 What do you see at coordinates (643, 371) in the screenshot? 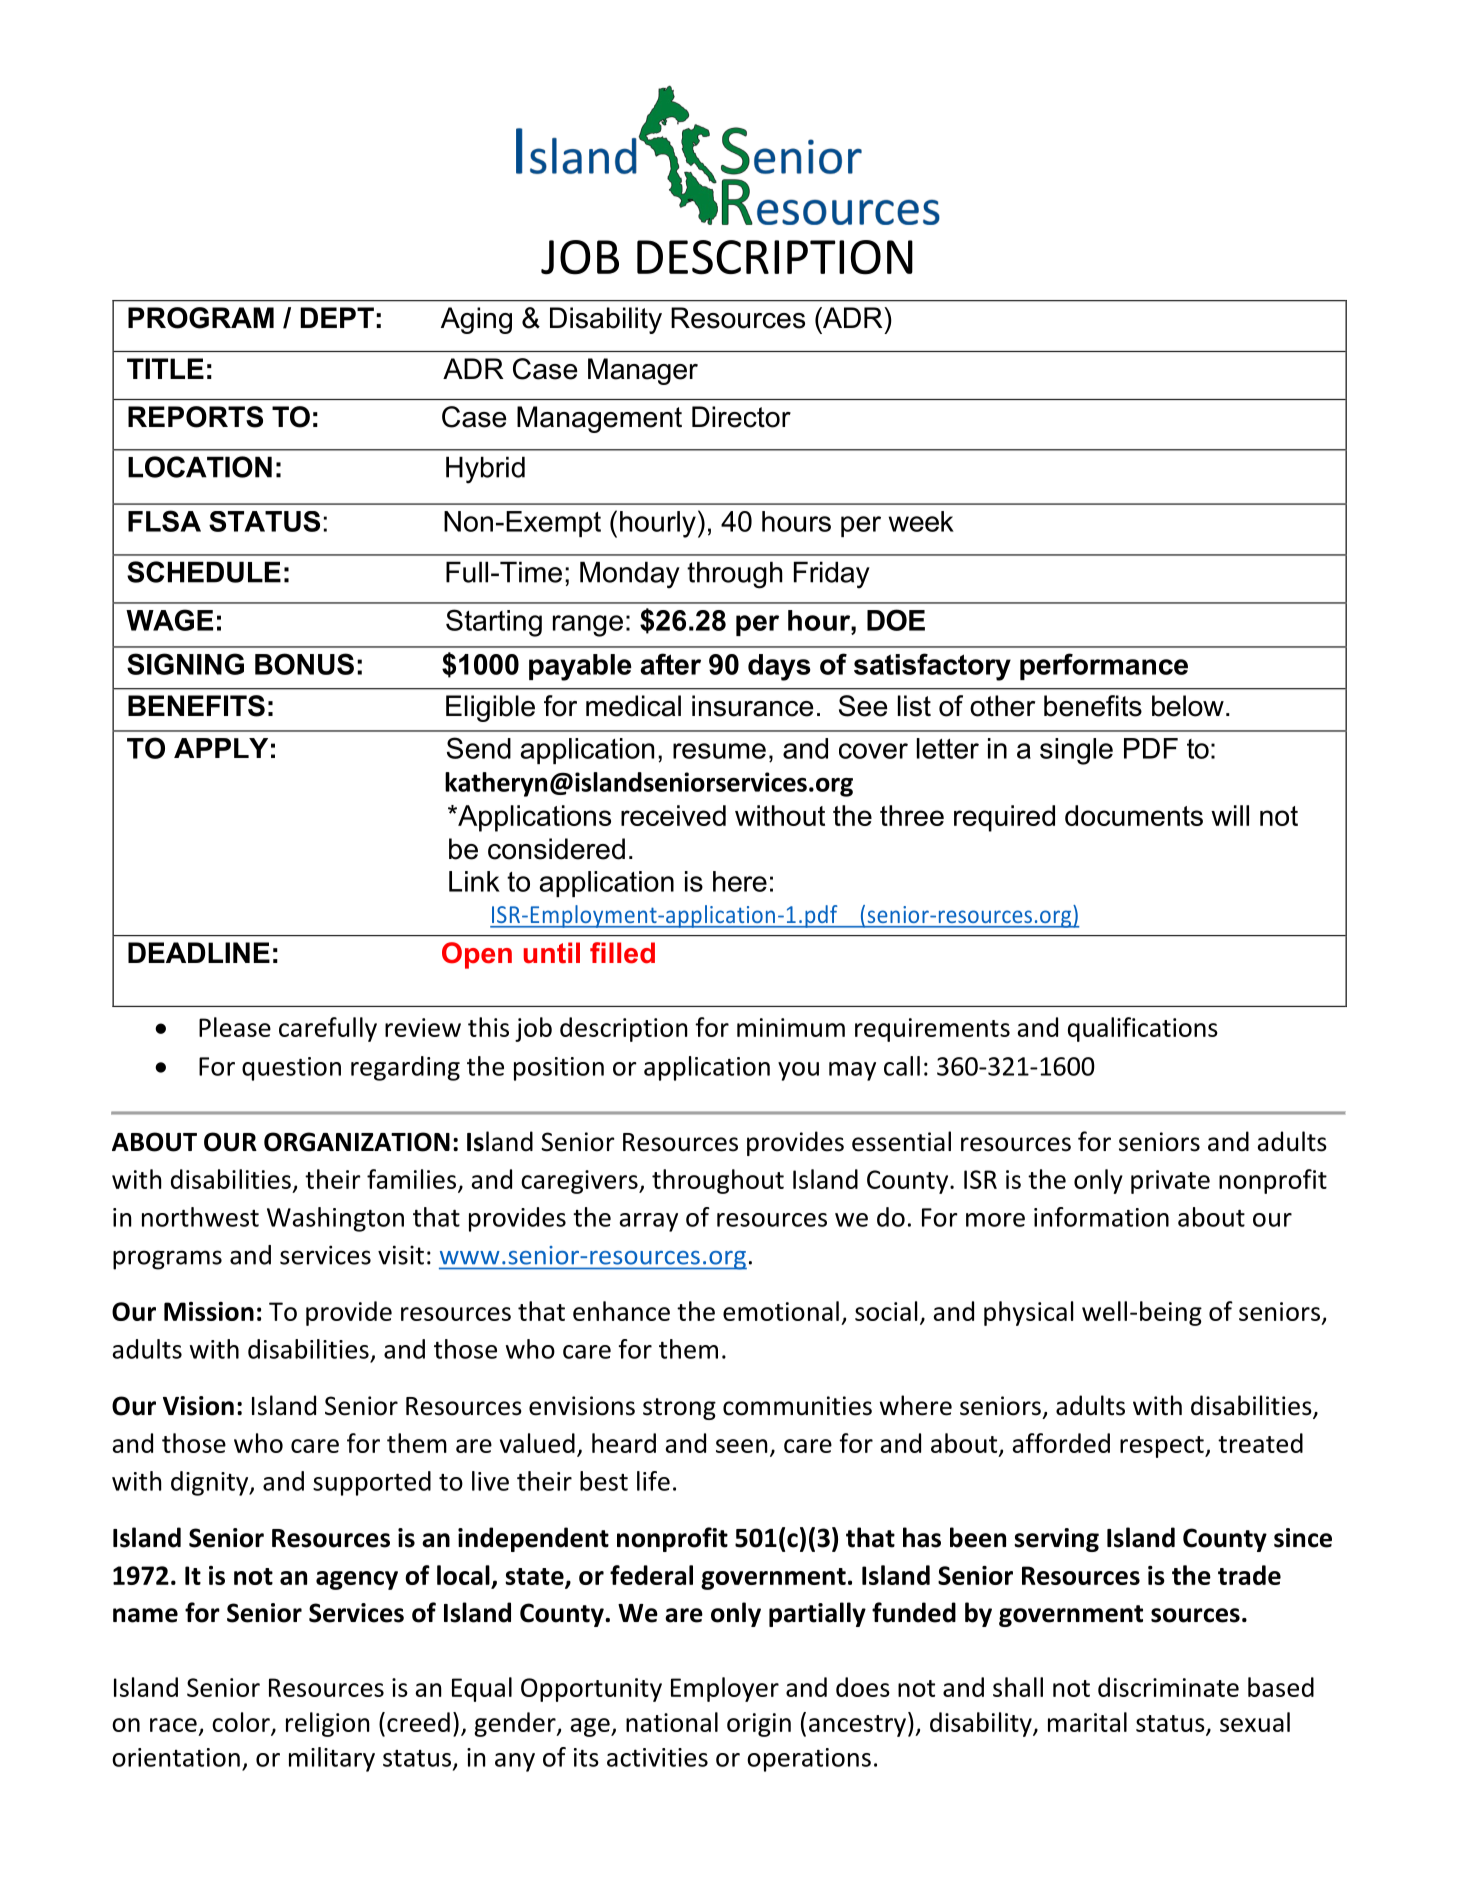
I see `Manager` at bounding box center [643, 371].
